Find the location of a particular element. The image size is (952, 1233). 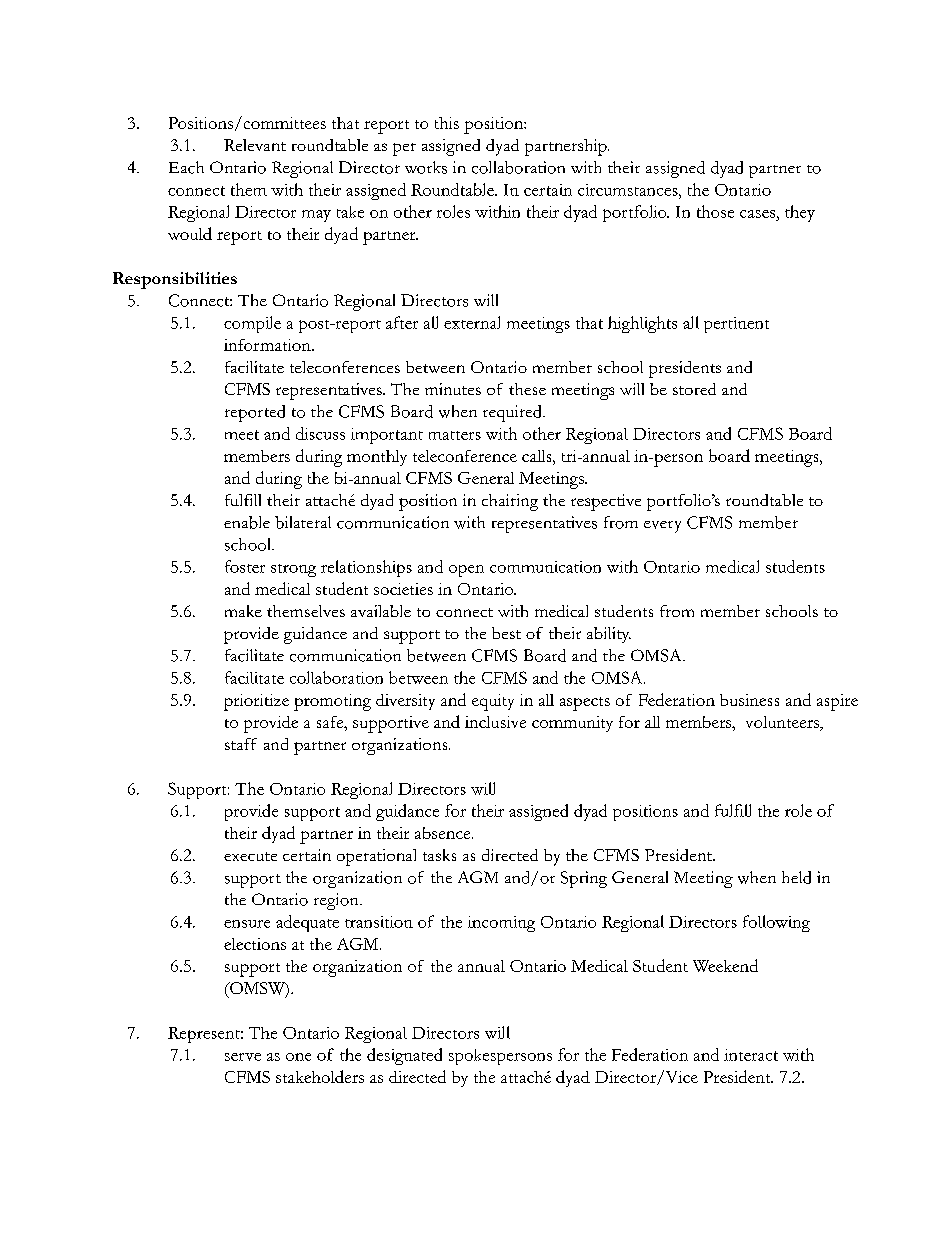

information is located at coordinates (268, 345).
